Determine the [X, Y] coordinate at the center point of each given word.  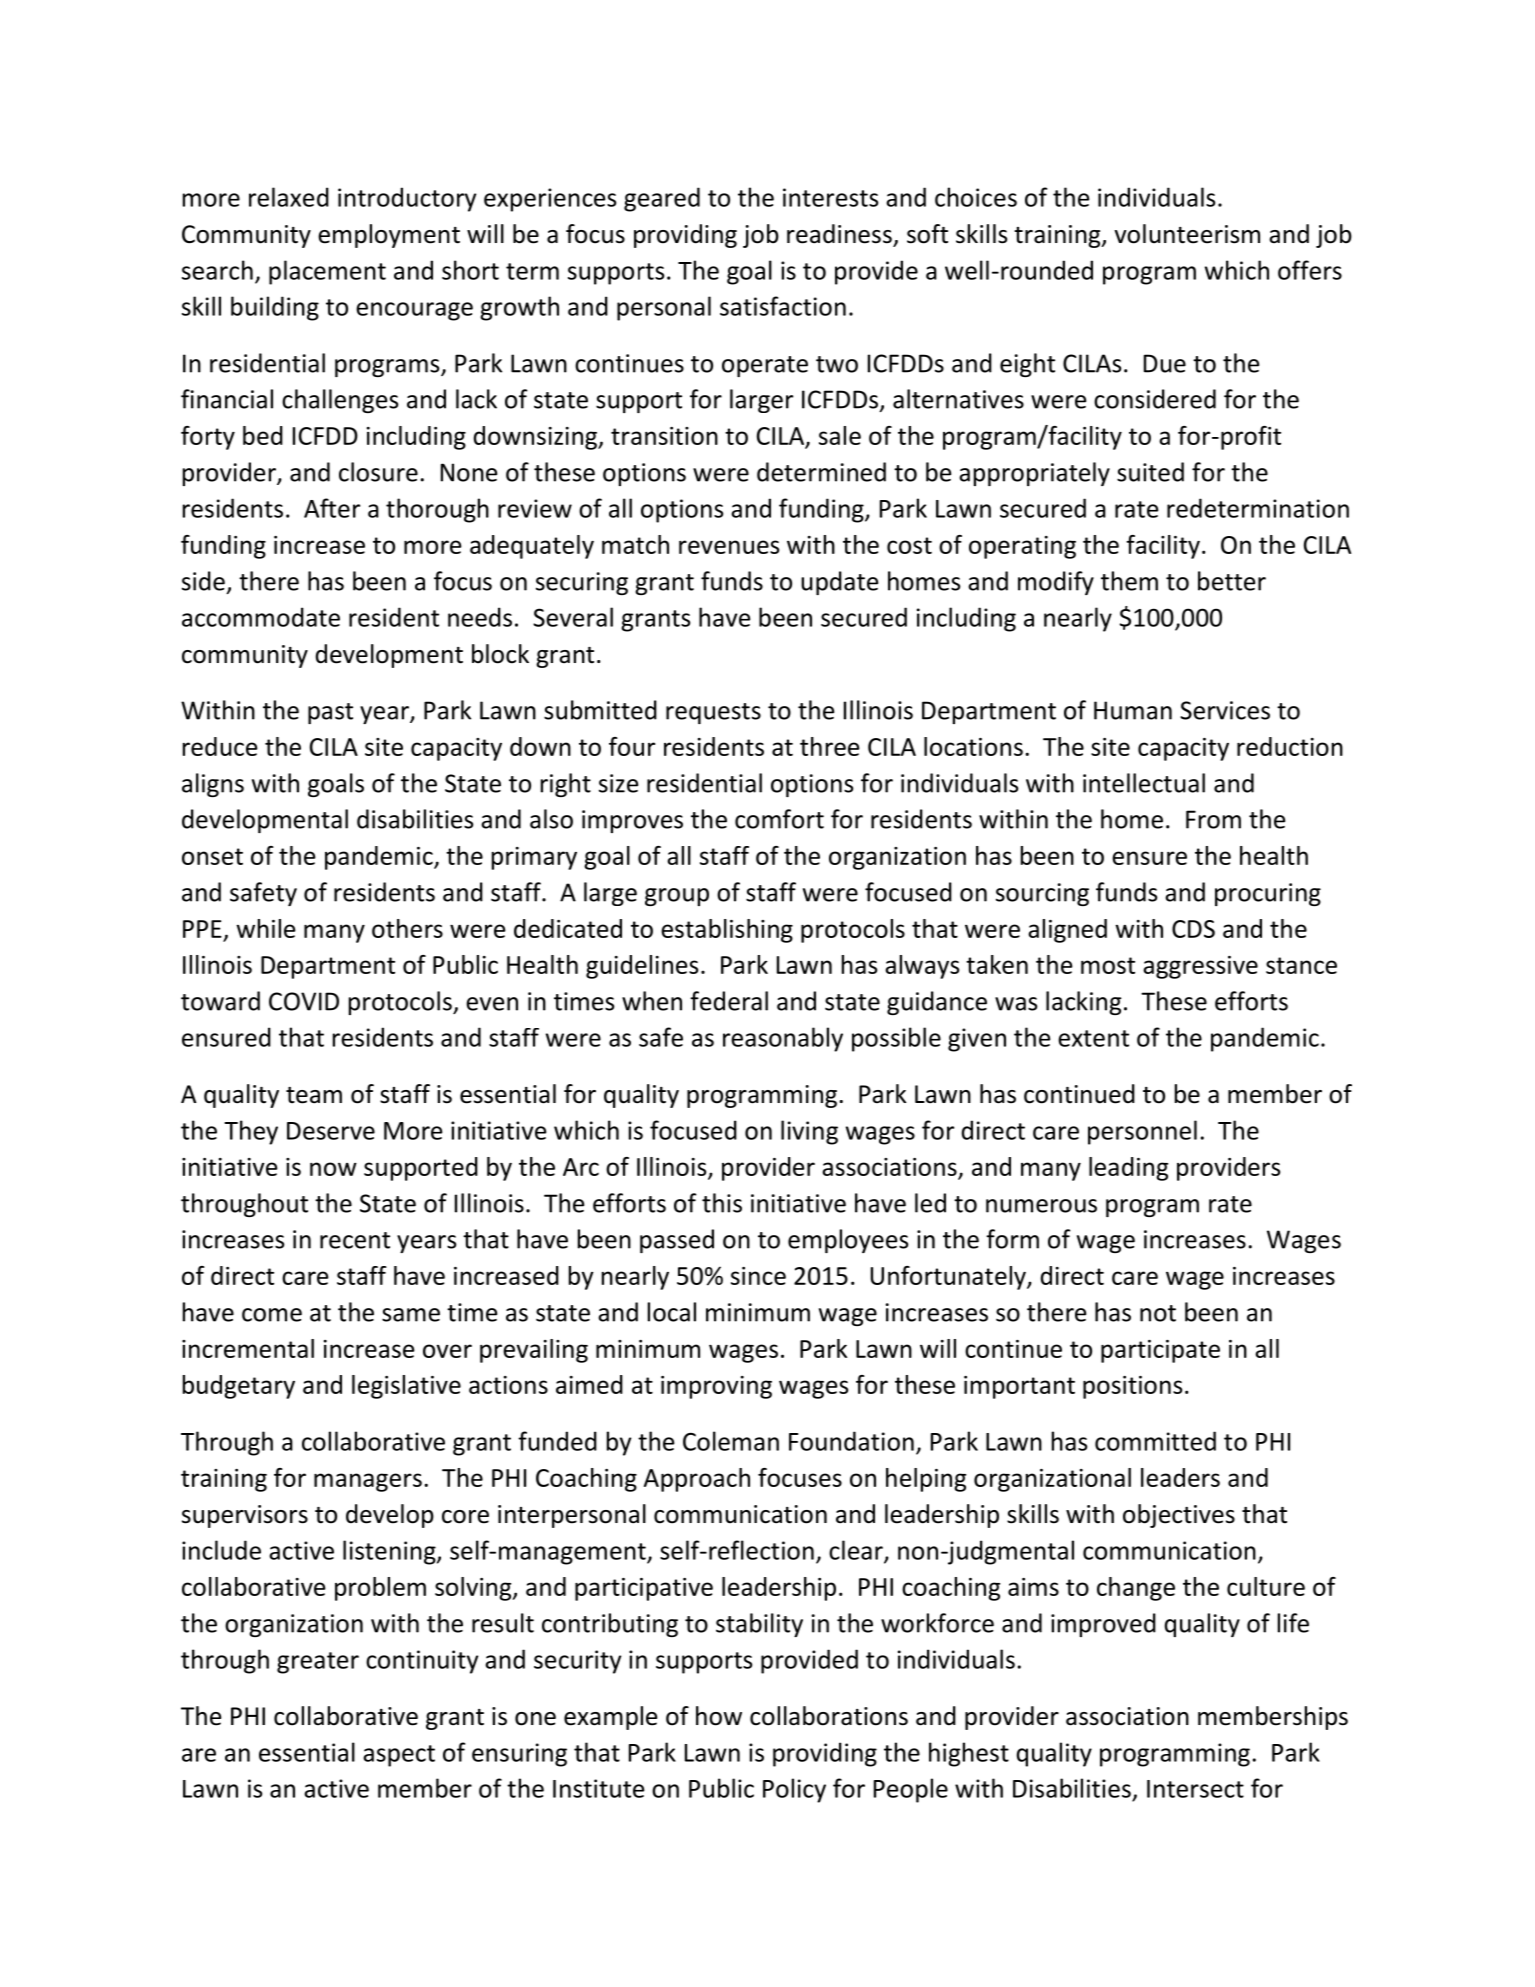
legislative [406, 1387]
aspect [399, 1756]
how [719, 1716]
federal [729, 1001]
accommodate [261, 617]
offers [1310, 270]
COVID [304, 1001]
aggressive [1200, 967]
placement [327, 272]
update [839, 583]
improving [716, 1387]
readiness [839, 234]
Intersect [1195, 1789]
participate [1160, 1351]
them [1129, 581]
